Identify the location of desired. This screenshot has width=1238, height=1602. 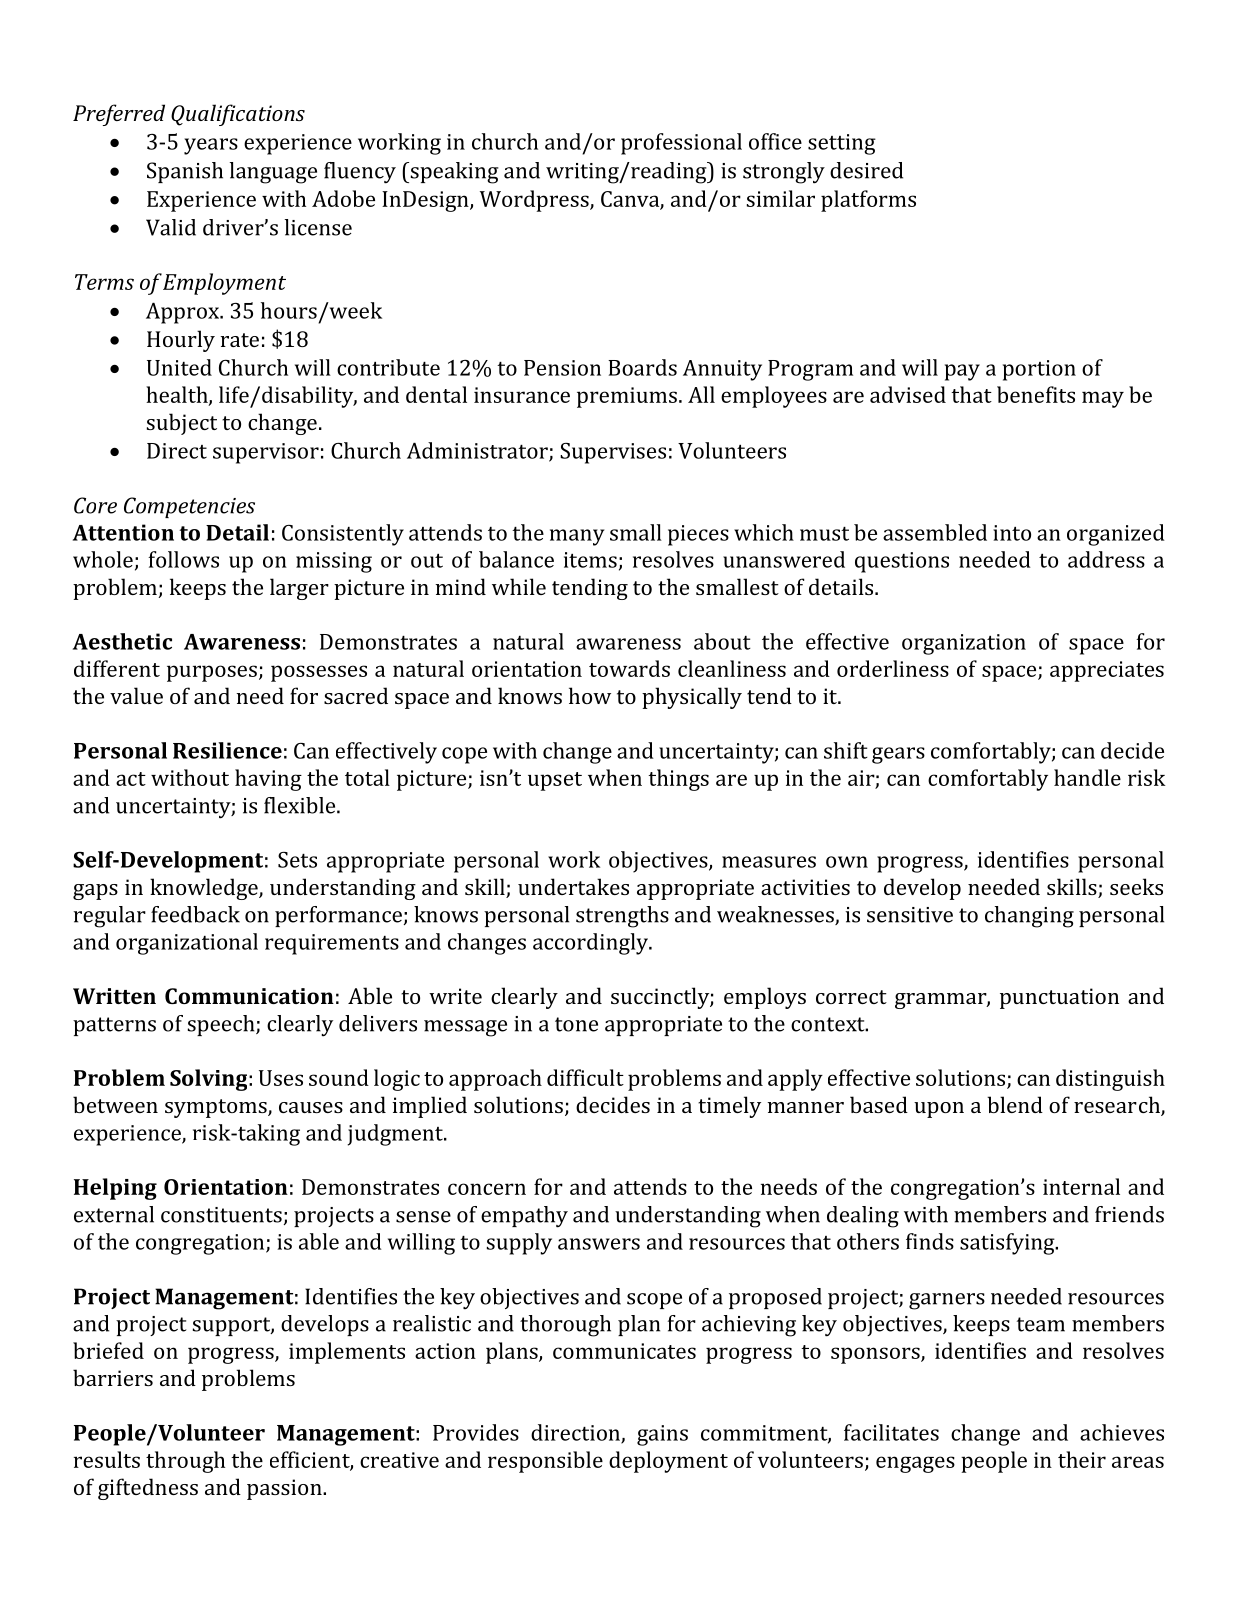
(866, 170).
